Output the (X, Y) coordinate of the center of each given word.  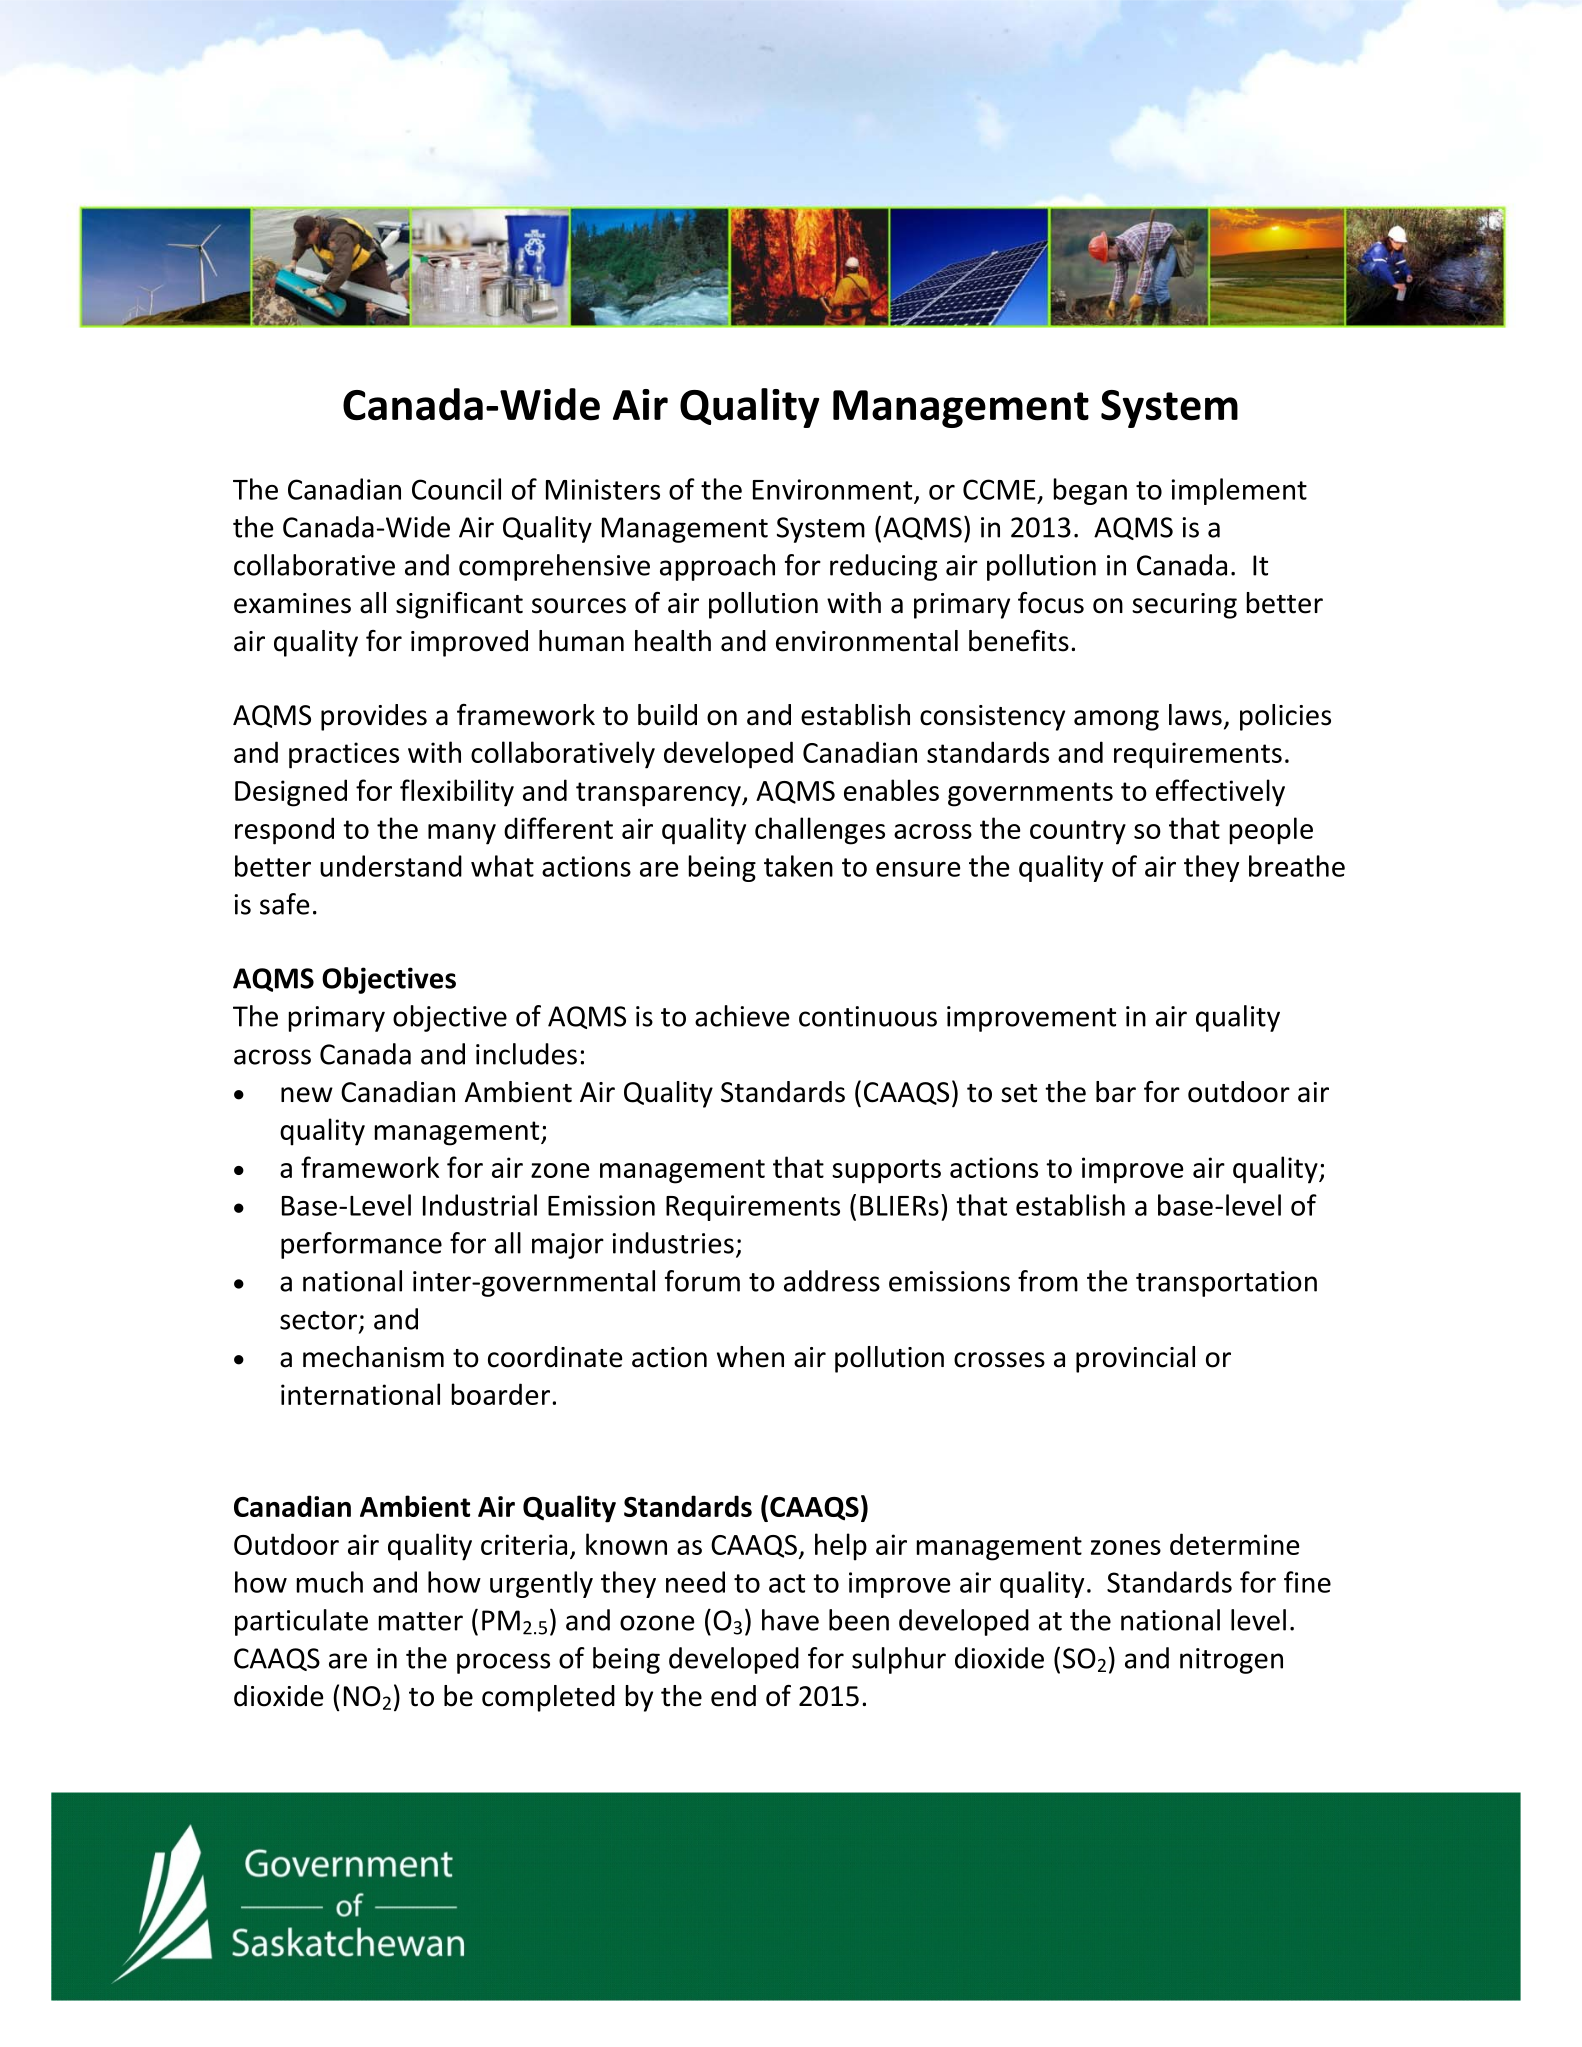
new (307, 1095)
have (790, 1620)
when (750, 1357)
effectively (1220, 793)
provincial (1135, 1359)
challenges (820, 831)
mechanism (373, 1357)
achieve (742, 1016)
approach (717, 567)
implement (1239, 491)
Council (456, 489)
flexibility (457, 793)
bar (1116, 1092)
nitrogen (1231, 1661)
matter (421, 1621)
